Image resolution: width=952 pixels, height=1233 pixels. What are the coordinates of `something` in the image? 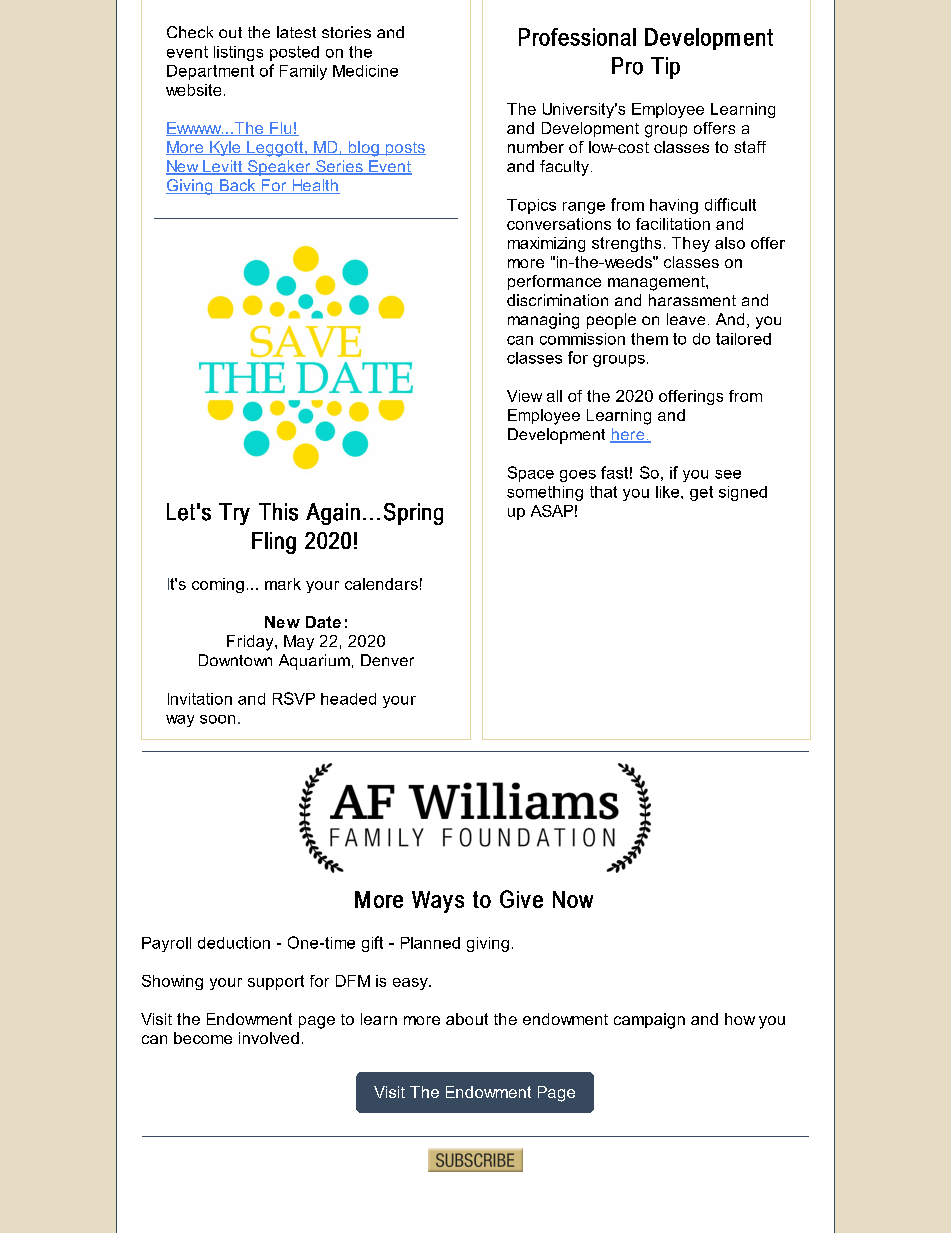 It's located at (545, 493).
